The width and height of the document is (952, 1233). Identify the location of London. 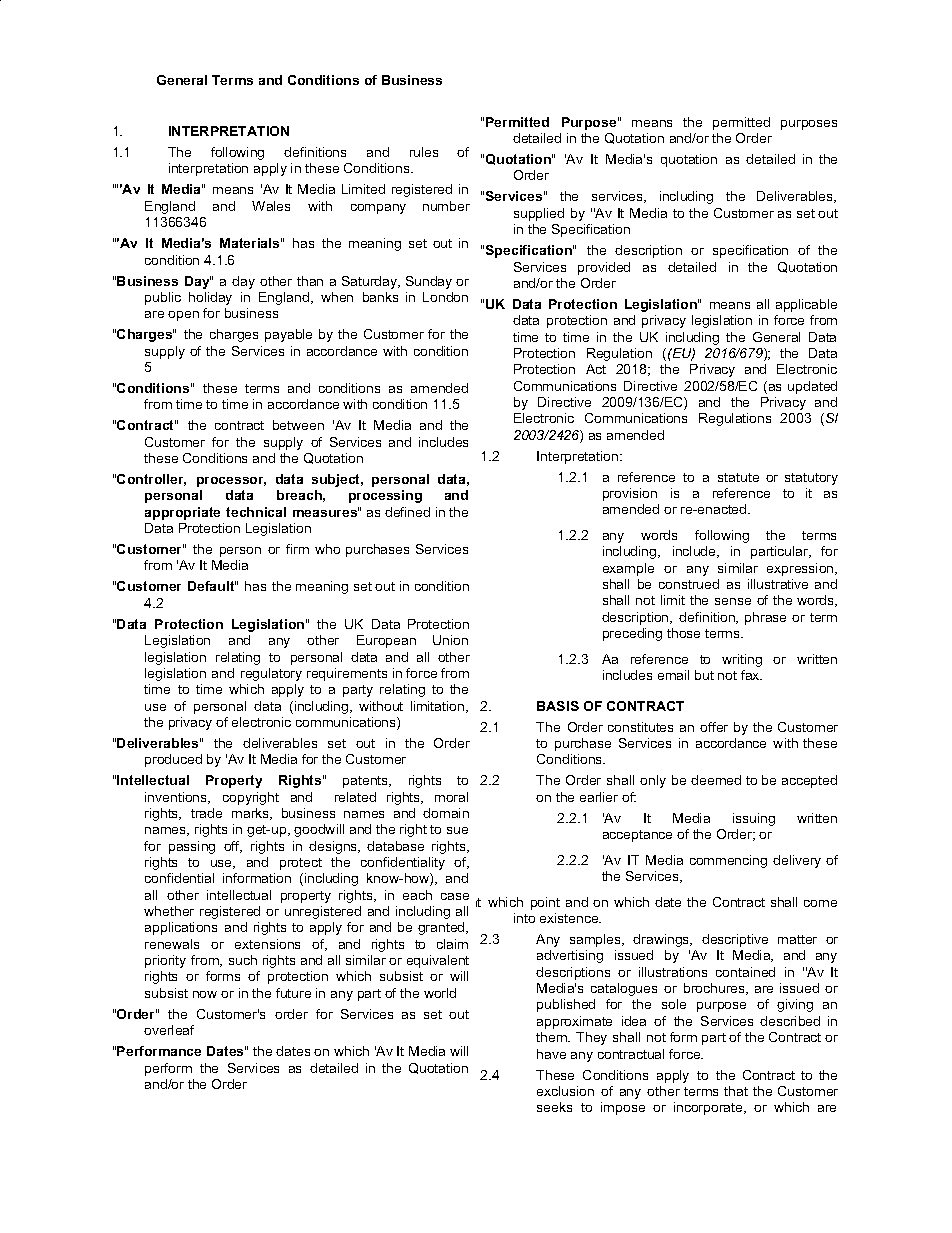
(445, 297).
